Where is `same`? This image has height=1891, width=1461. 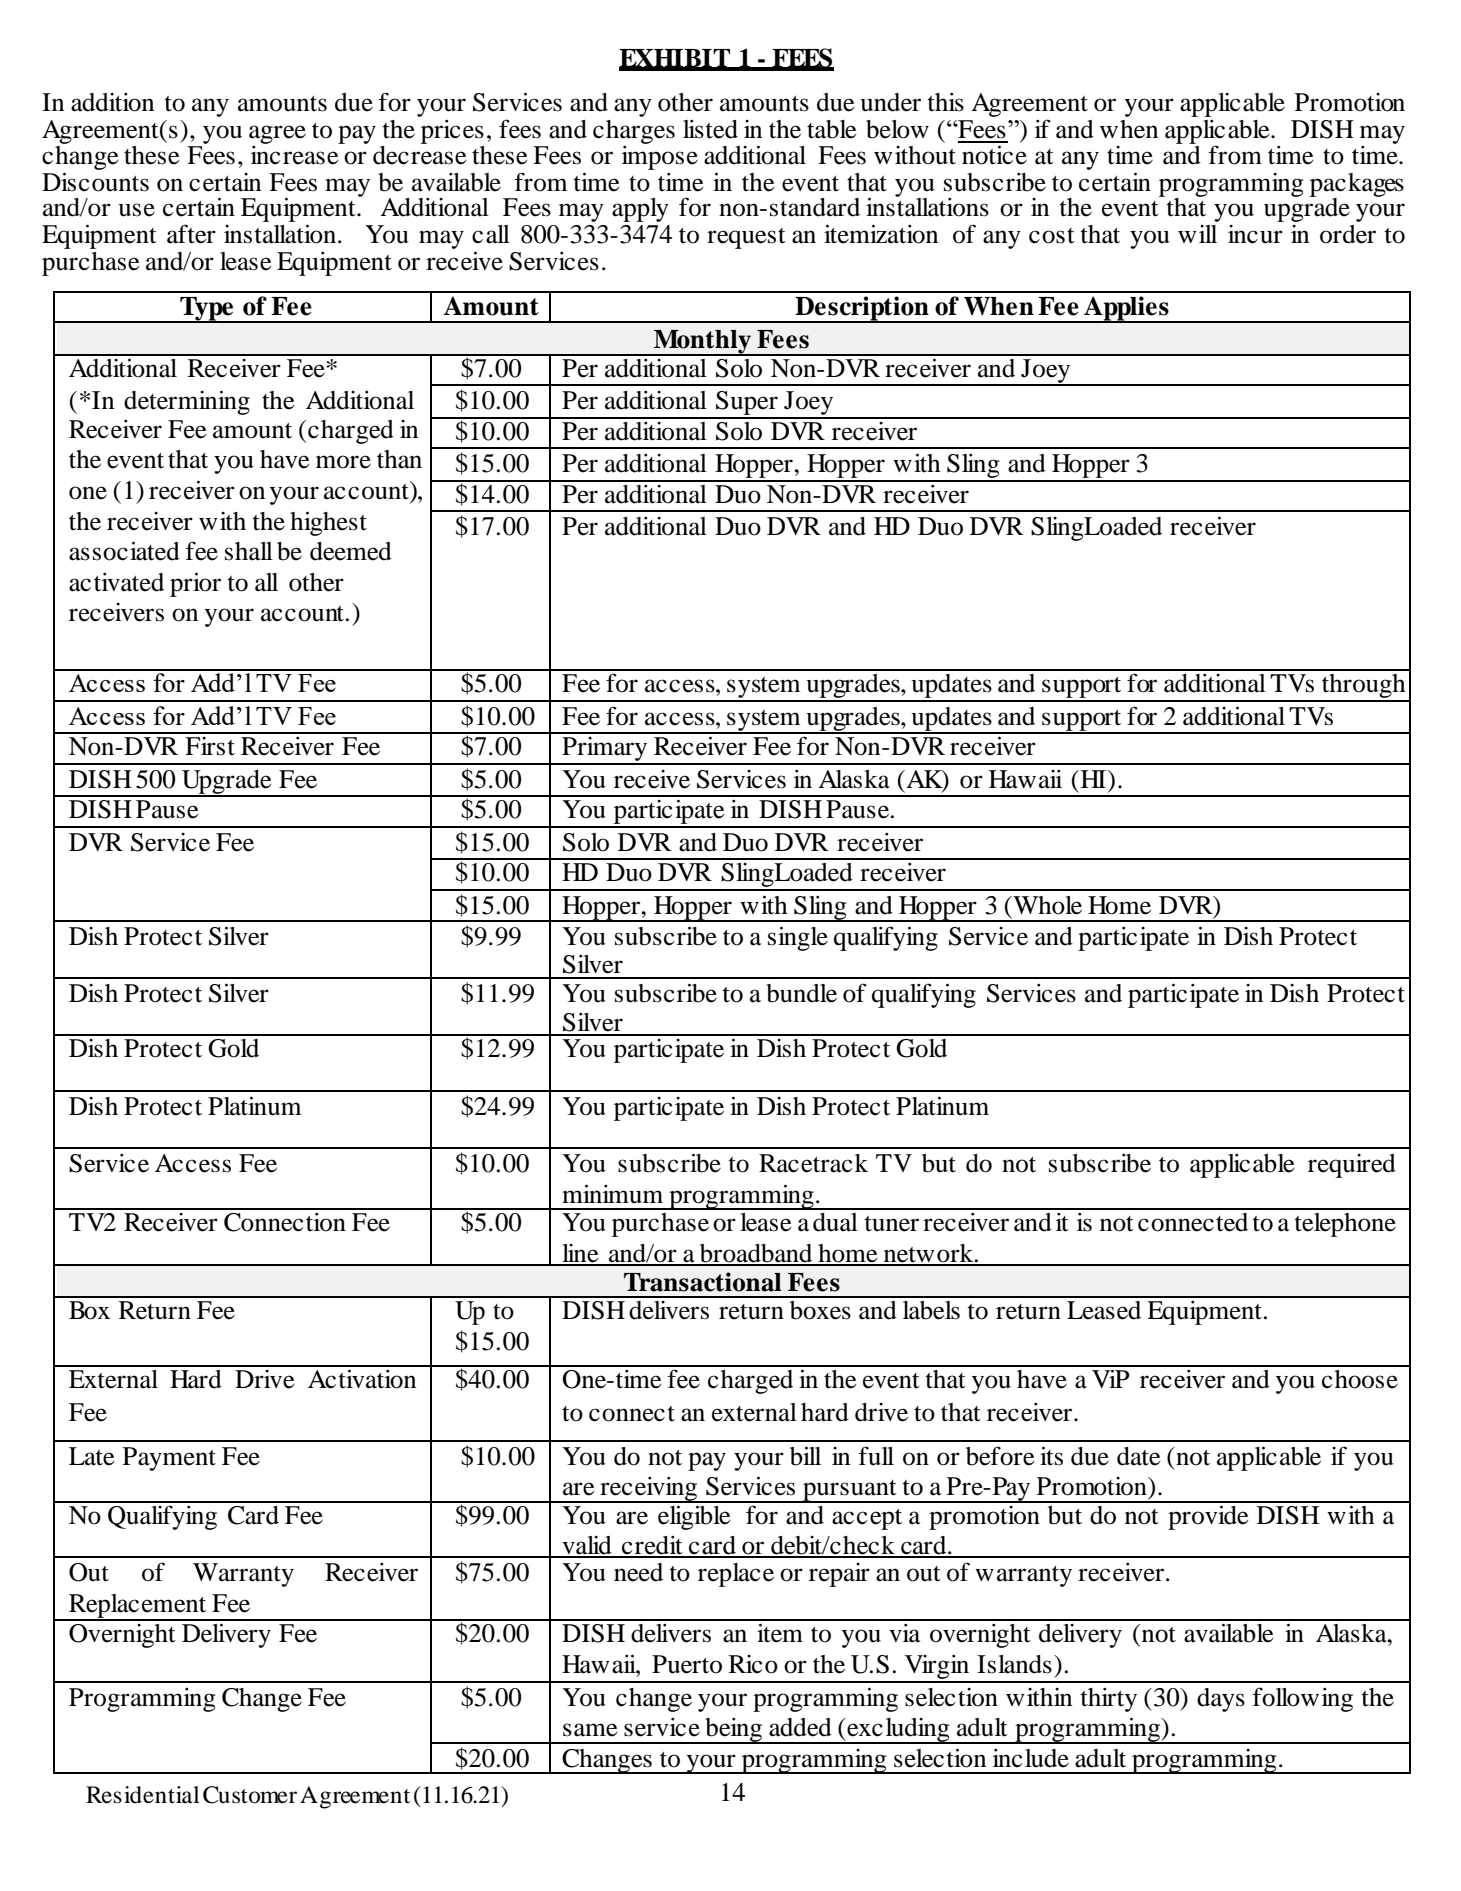 same is located at coordinates (590, 1730).
